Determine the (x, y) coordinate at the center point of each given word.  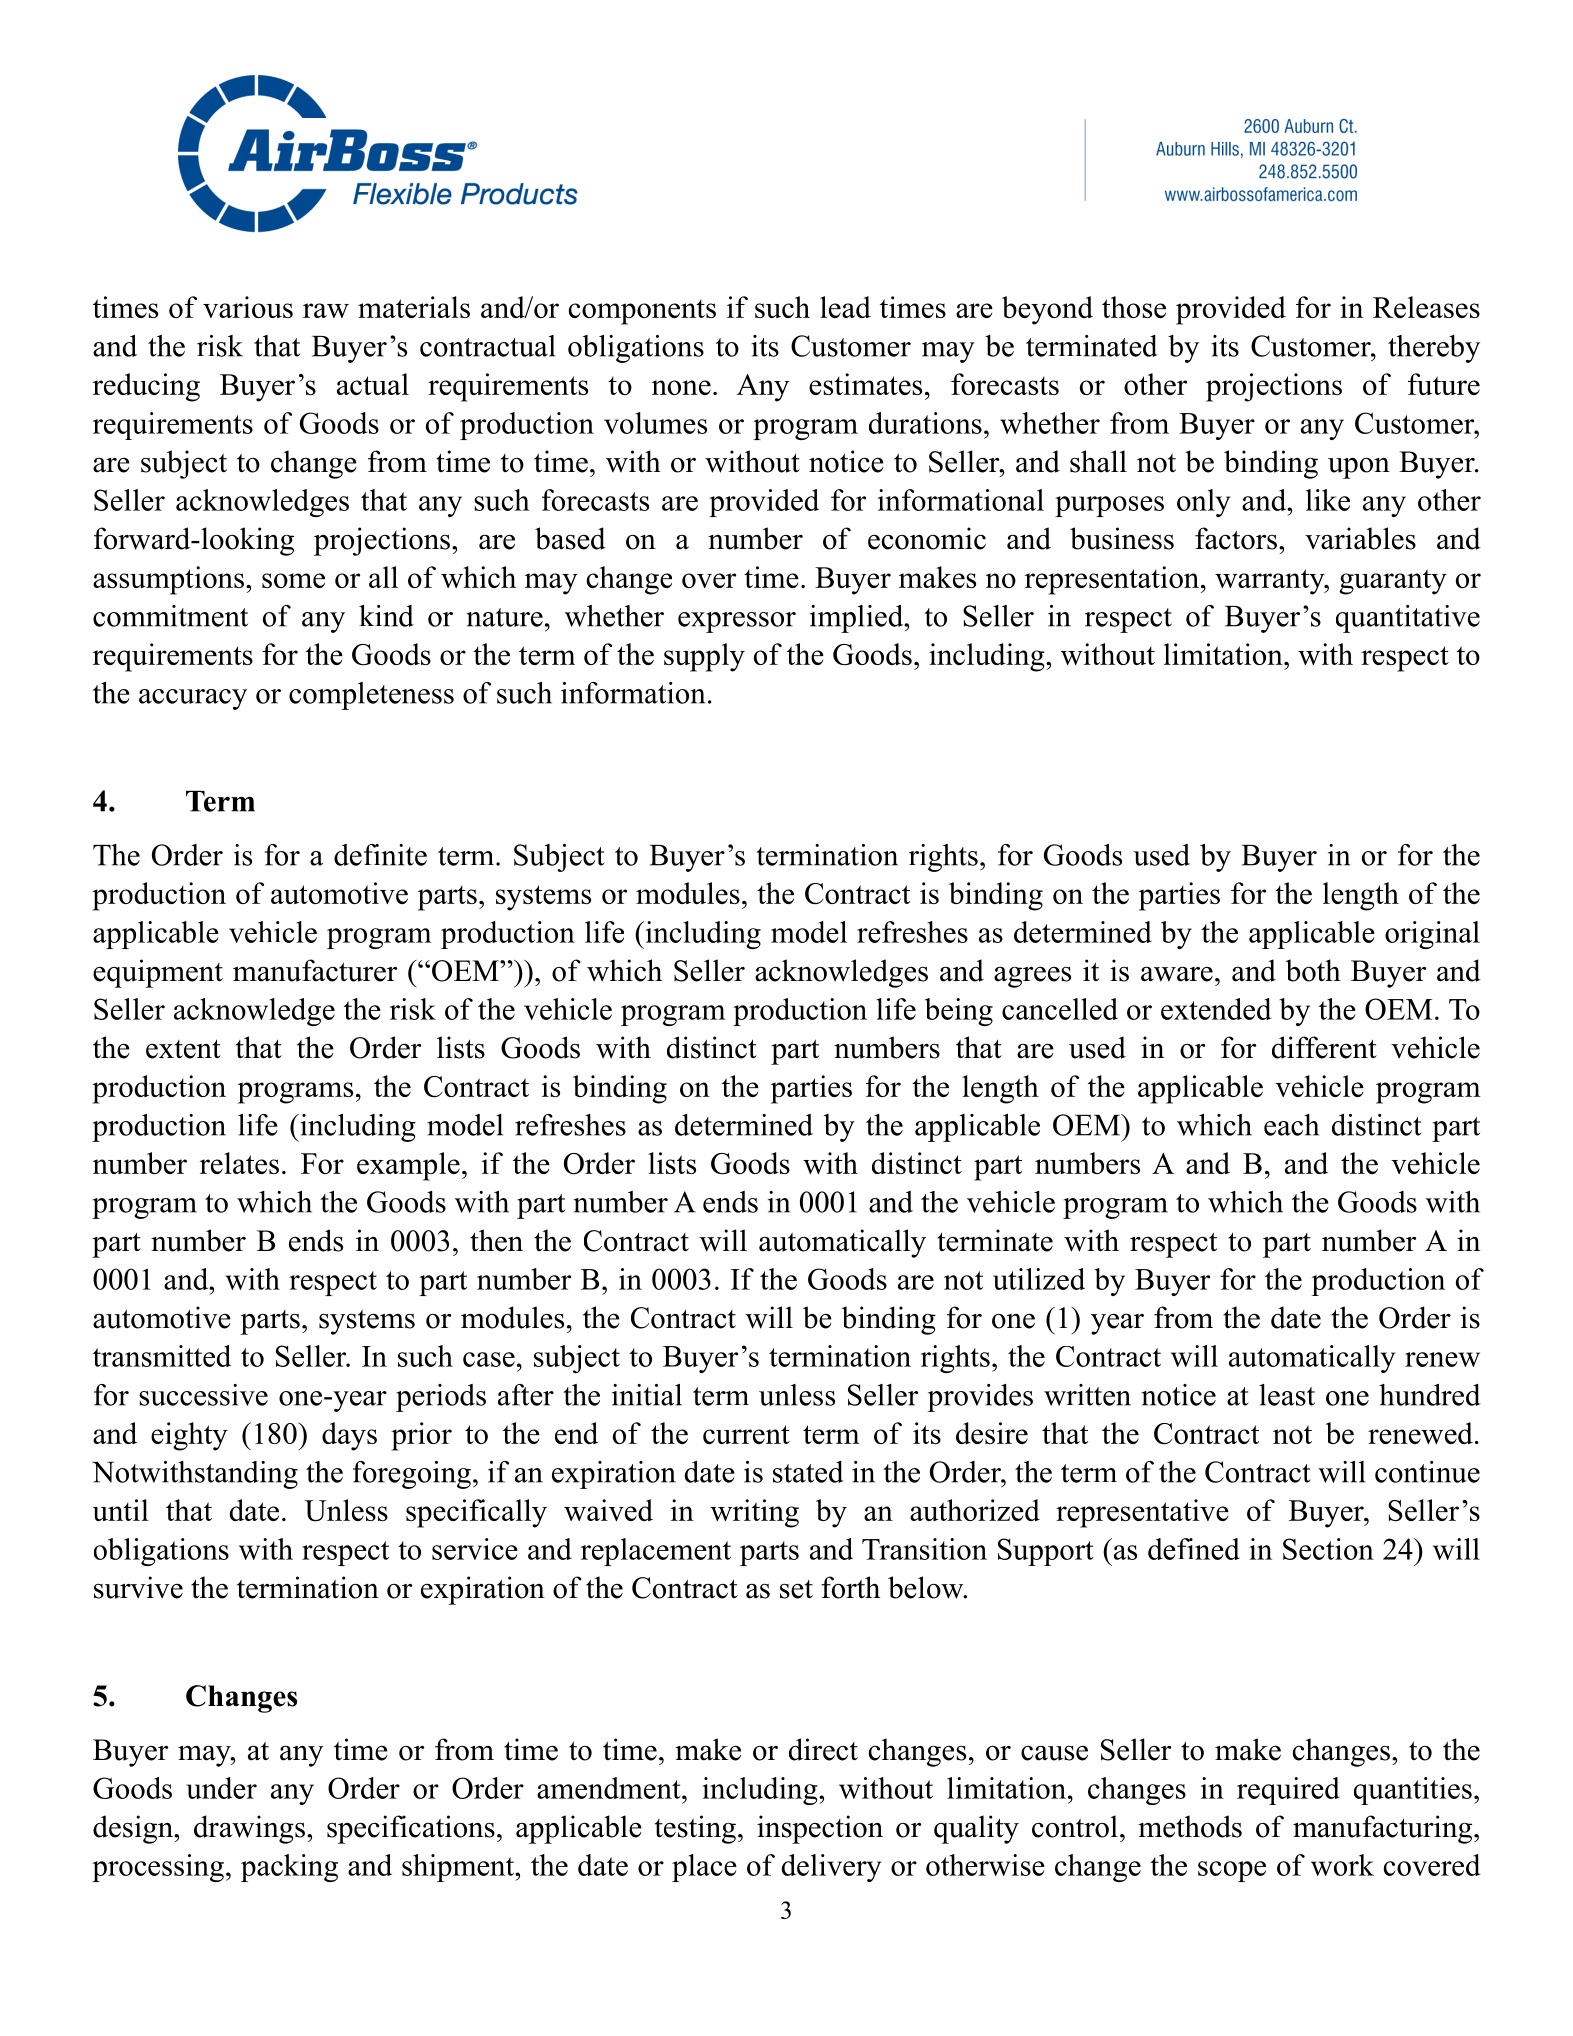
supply (704, 657)
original (1432, 935)
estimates (865, 384)
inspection (820, 1829)
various (248, 307)
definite (380, 855)
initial (647, 1395)
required (1288, 1791)
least (1287, 1395)
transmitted (162, 1356)
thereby (1434, 349)
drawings (249, 1829)
